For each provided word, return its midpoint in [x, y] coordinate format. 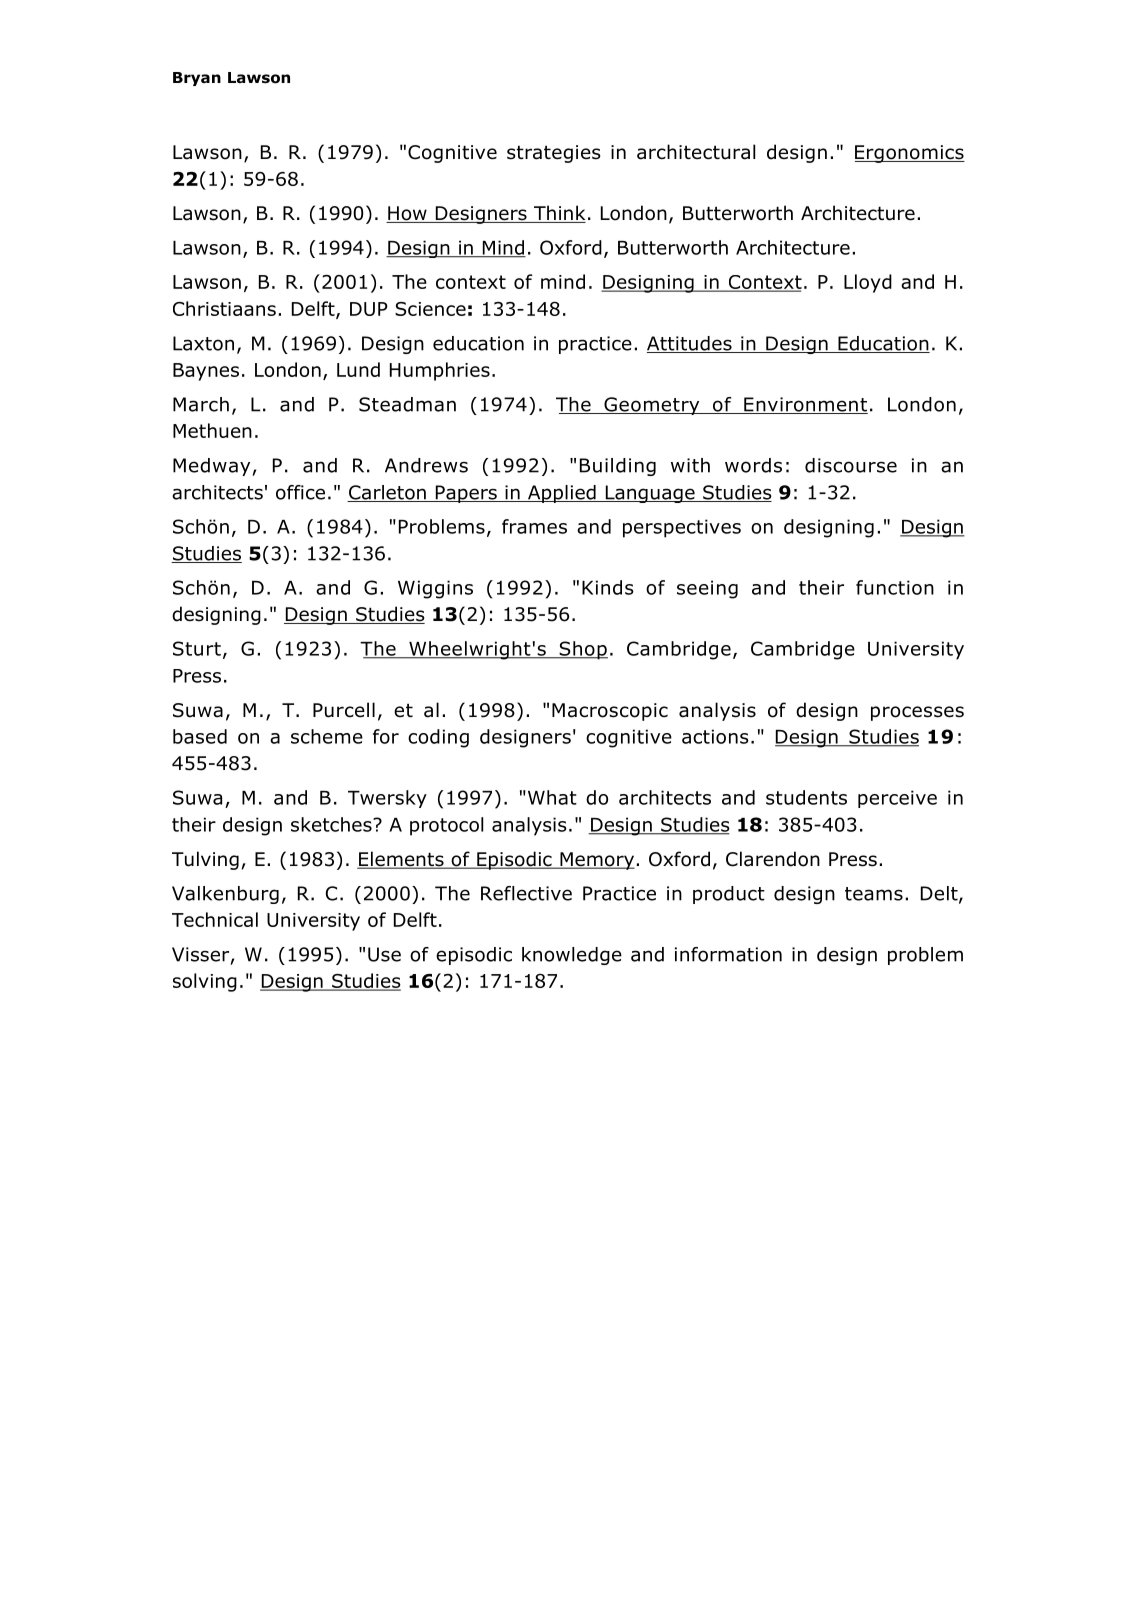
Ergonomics [910, 154]
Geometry [652, 406]
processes [917, 713]
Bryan [197, 79]
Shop [582, 650]
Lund [358, 369]
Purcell [344, 710]
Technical [215, 919]
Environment [805, 405]
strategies [554, 154]
